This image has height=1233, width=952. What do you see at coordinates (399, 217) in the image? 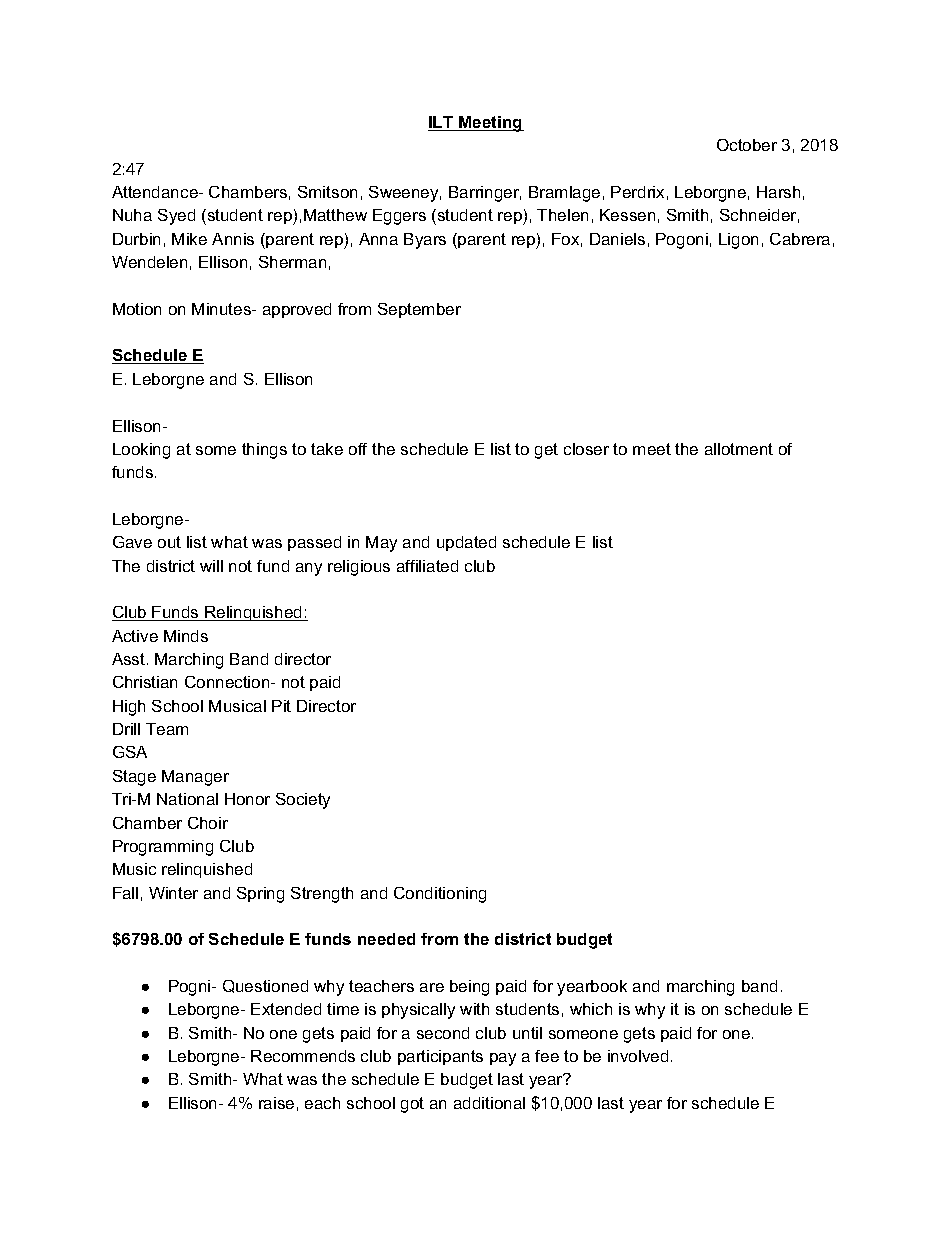
I see `Eggers` at bounding box center [399, 217].
